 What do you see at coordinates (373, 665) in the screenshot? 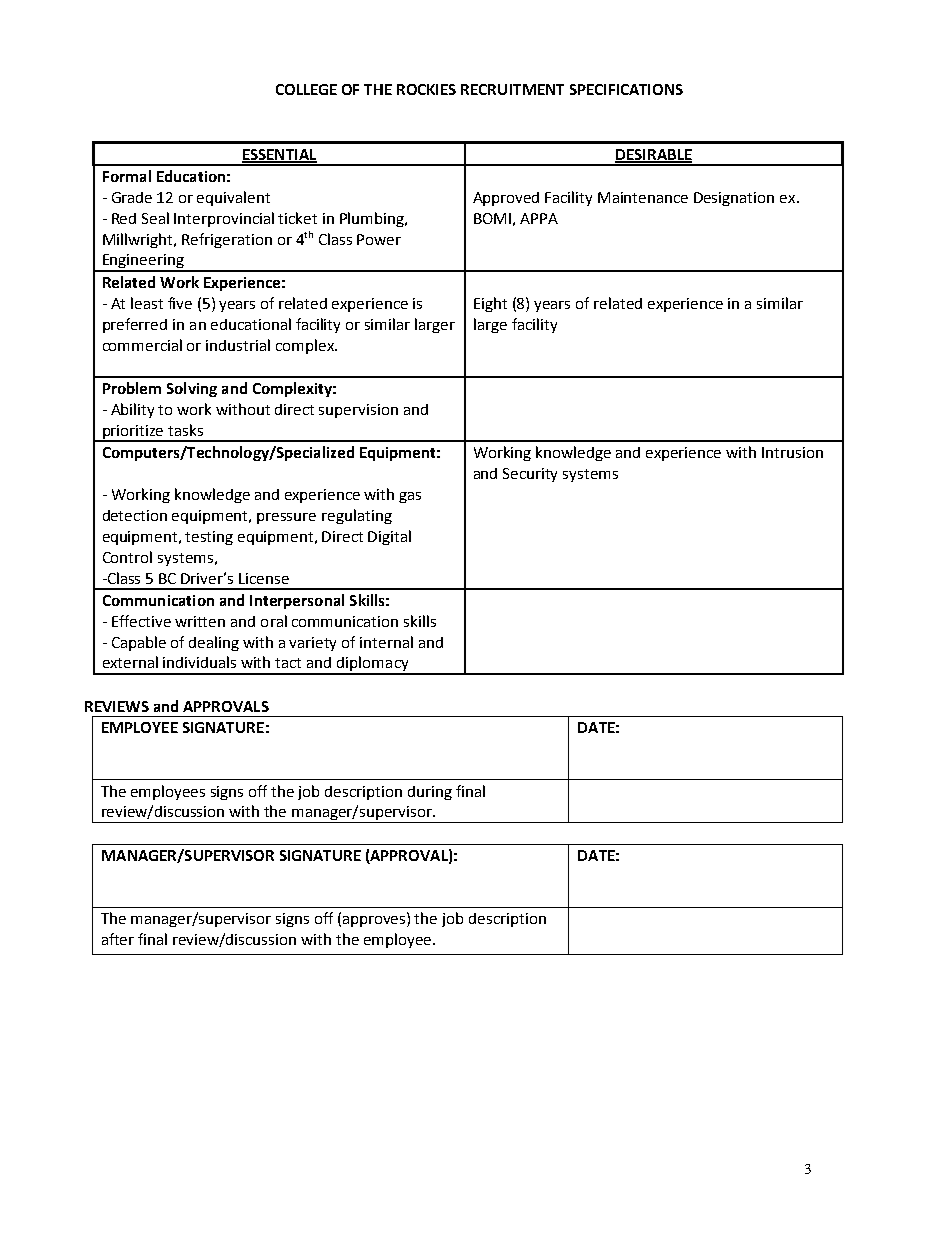
I see `diplomacy` at bounding box center [373, 665].
